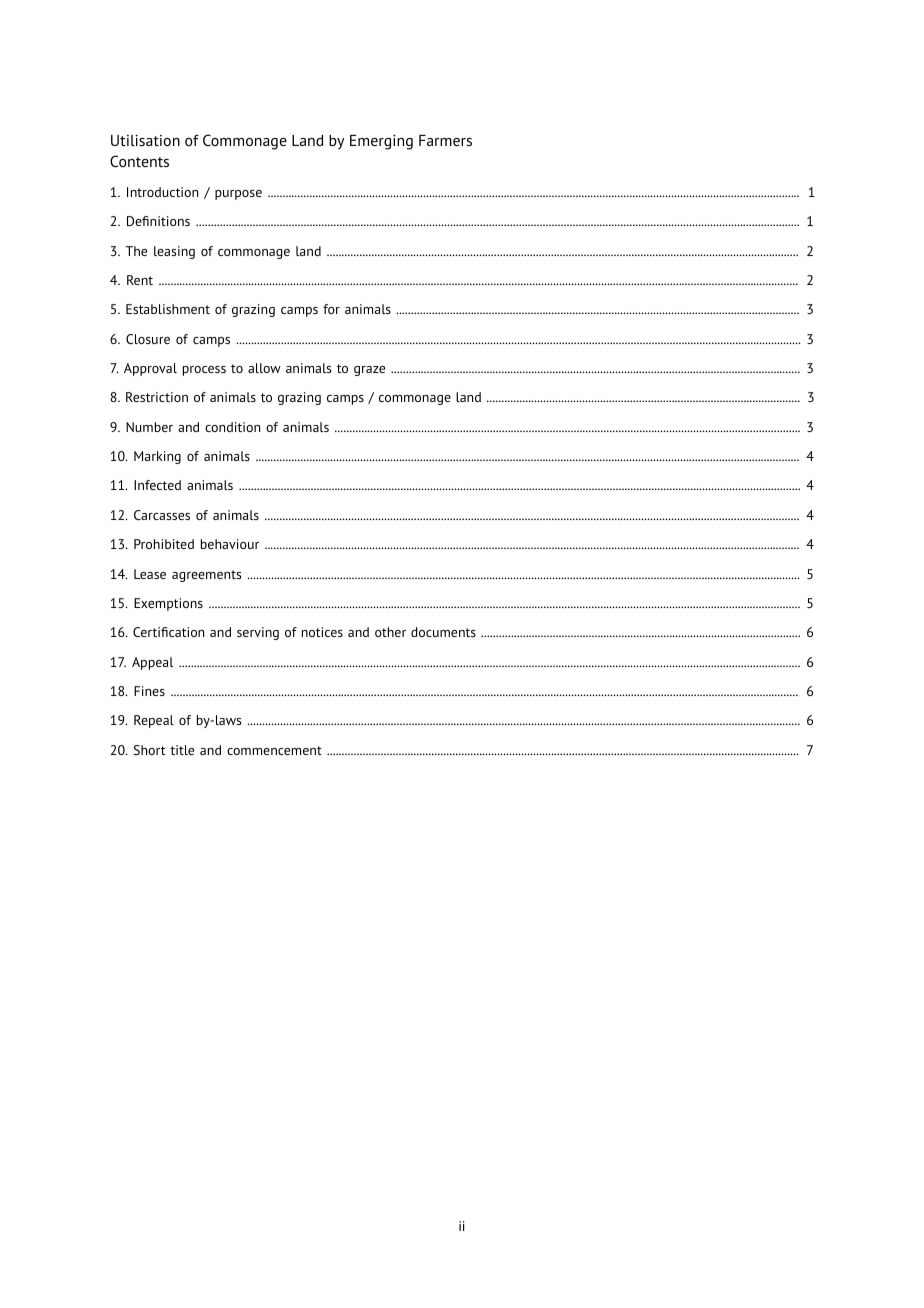  What do you see at coordinates (232, 427) in the image?
I see `condition` at bounding box center [232, 427].
